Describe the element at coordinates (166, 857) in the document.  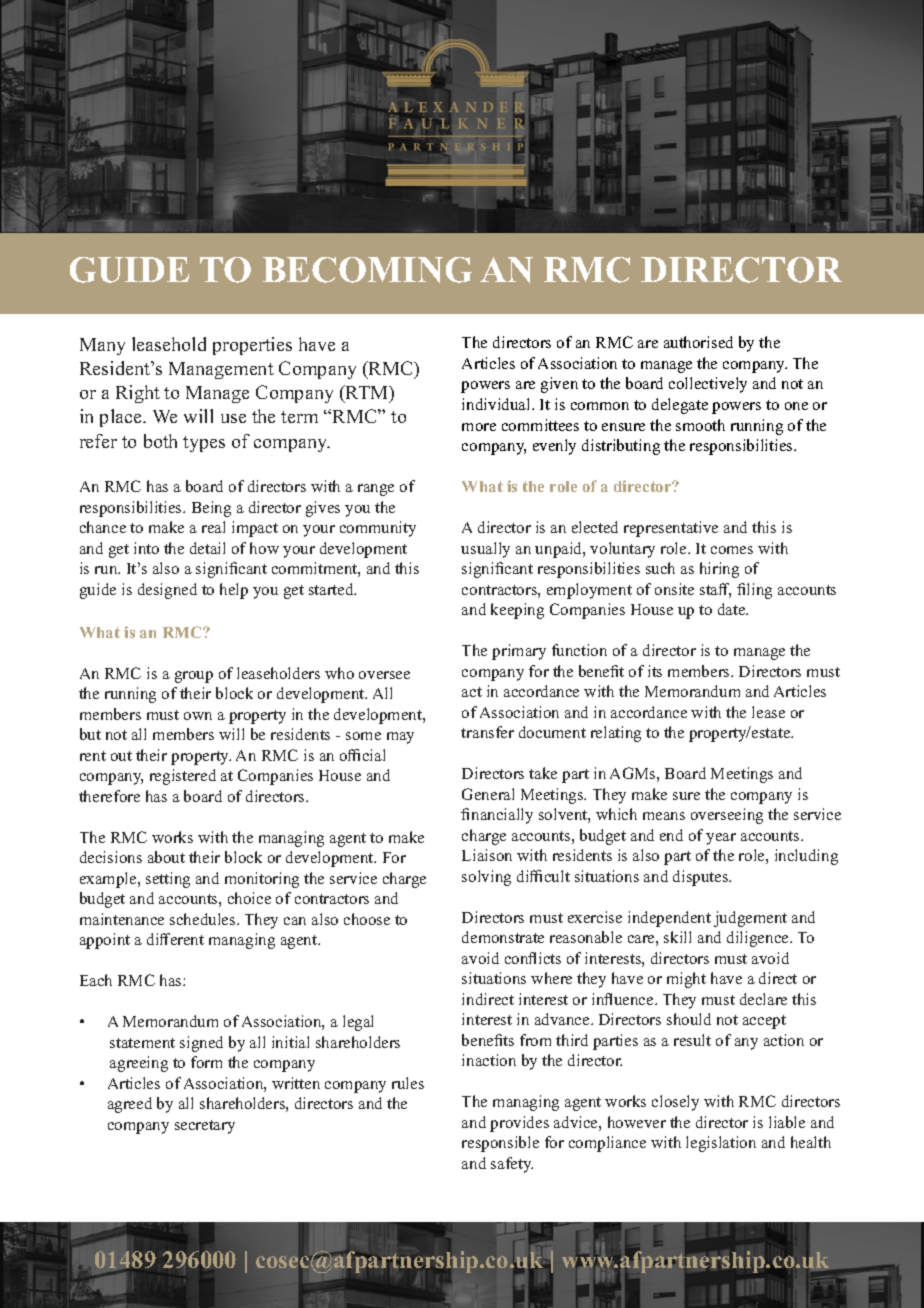
I see `about` at that location.
